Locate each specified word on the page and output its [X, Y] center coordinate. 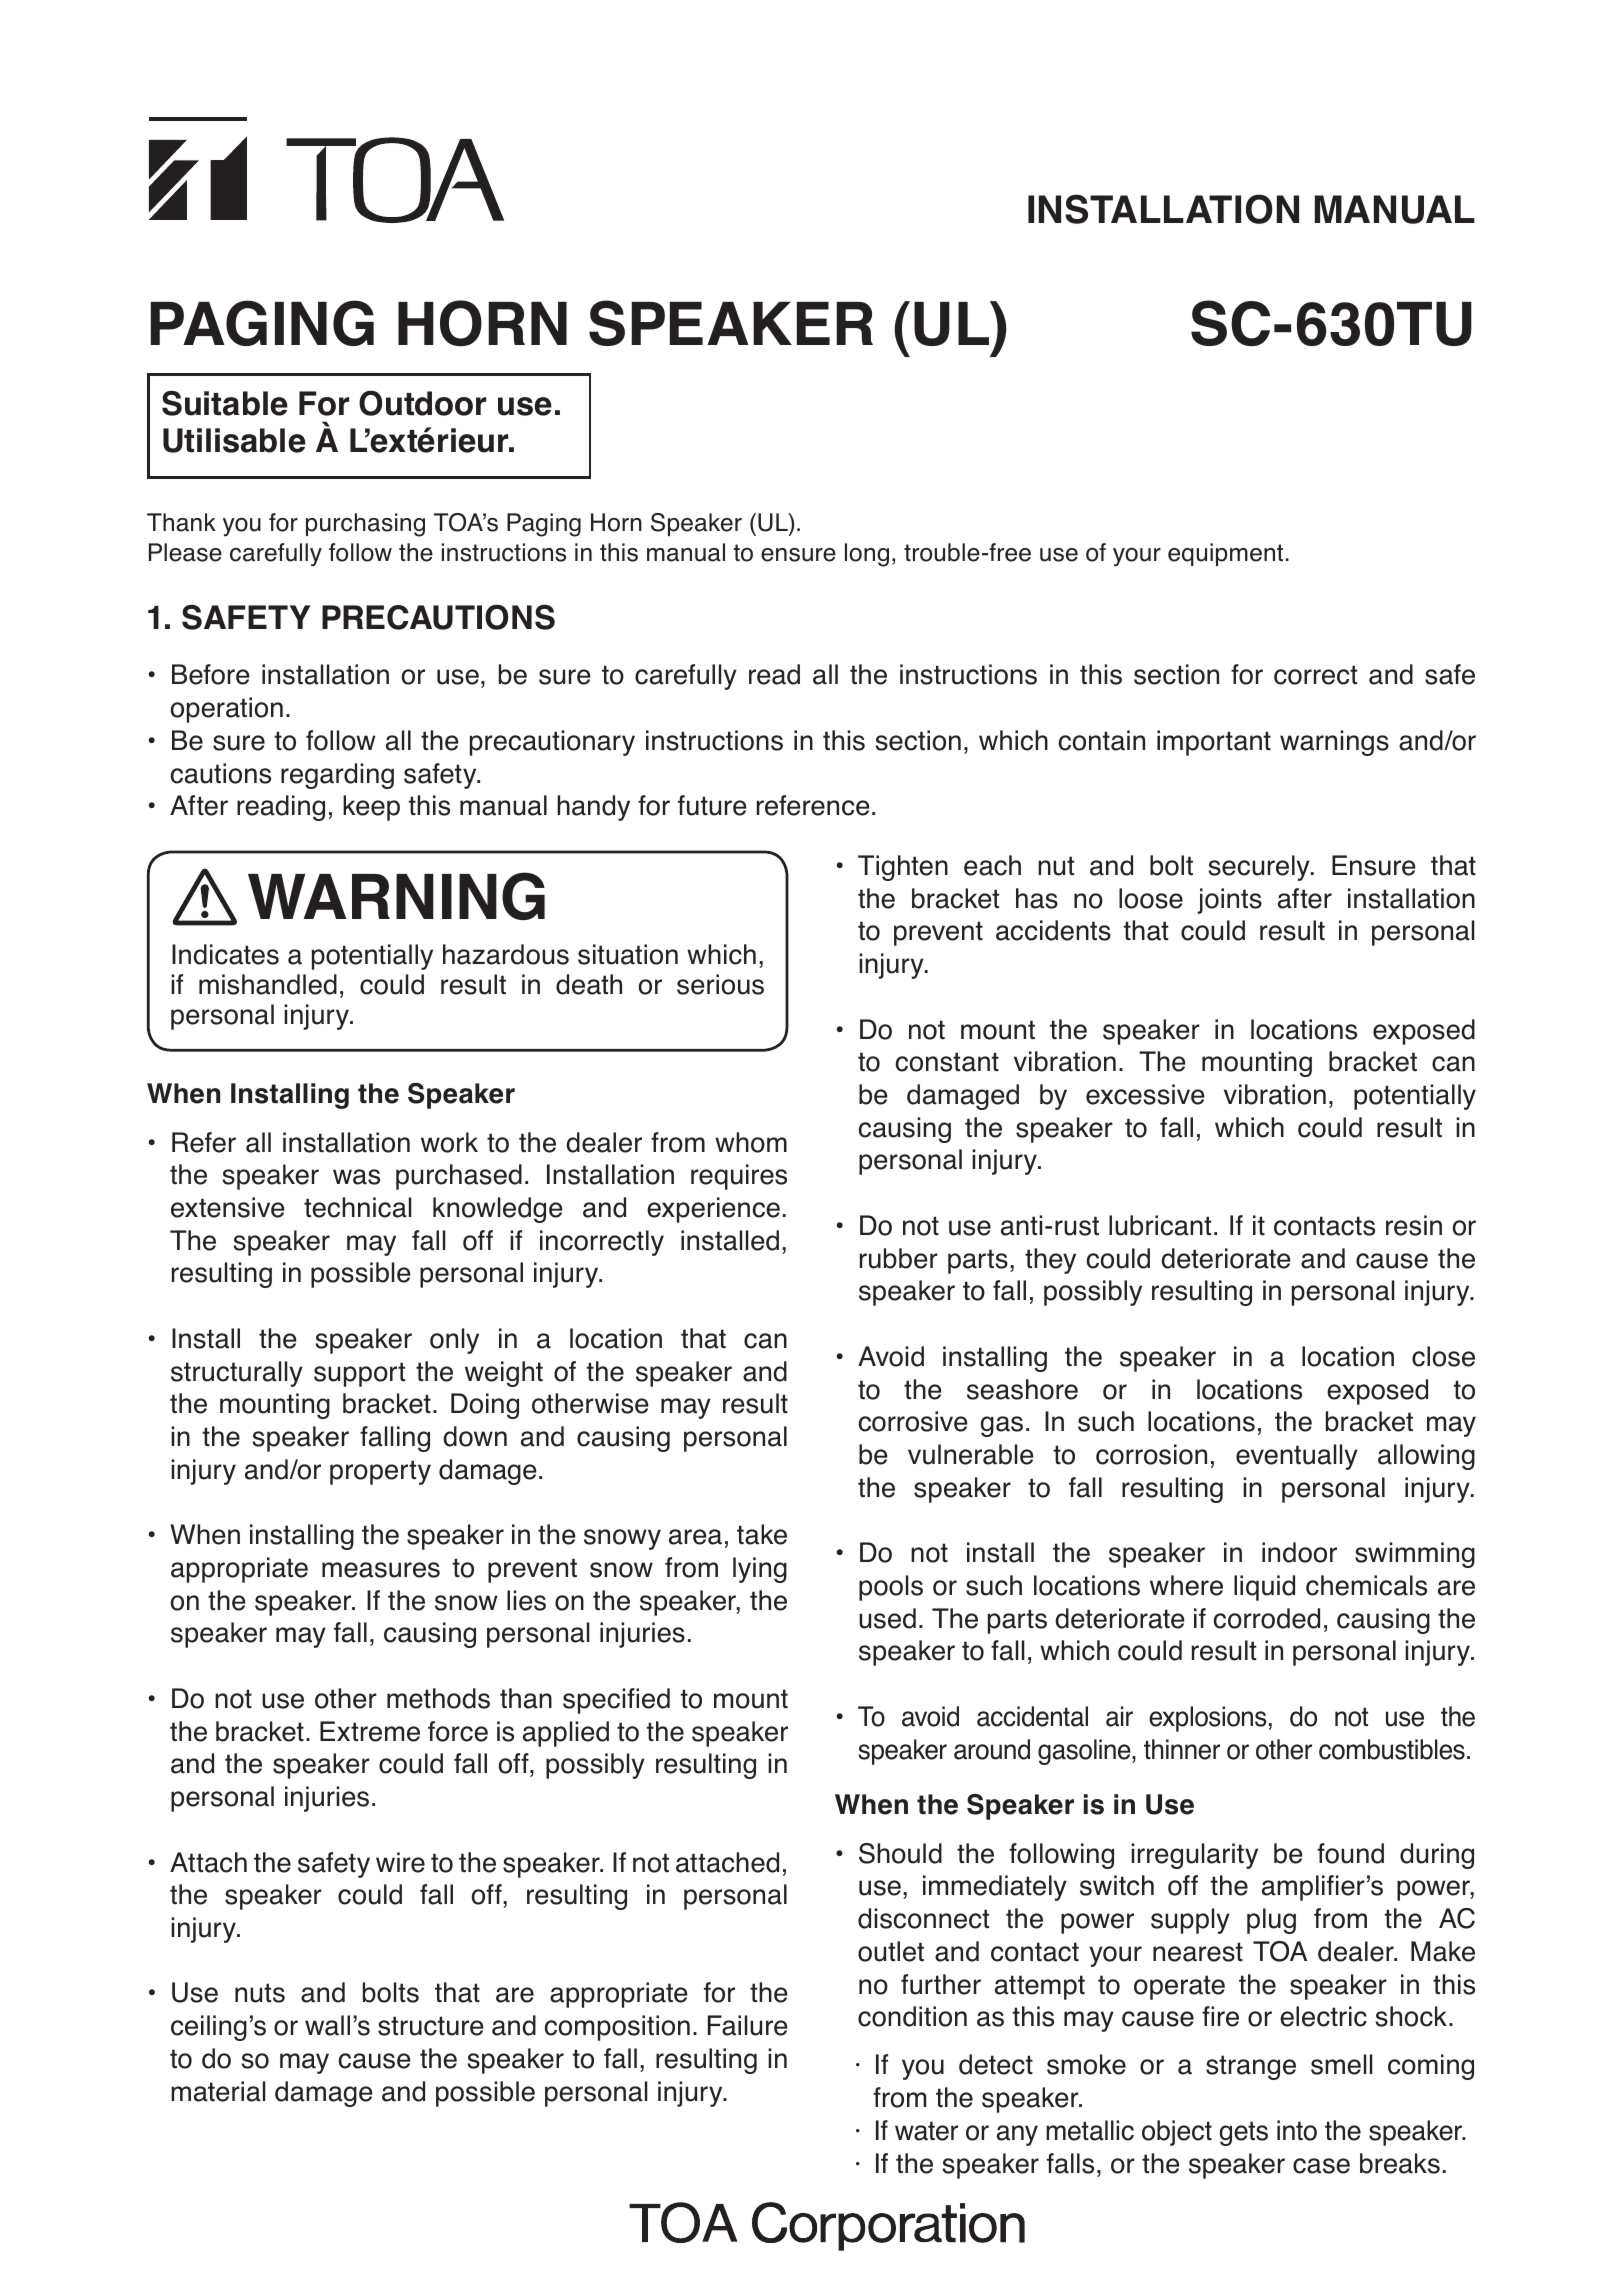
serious [720, 984]
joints [1229, 901]
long [867, 555]
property [380, 1472]
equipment [1225, 554]
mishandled [268, 984]
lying [760, 1570]
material [218, 2091]
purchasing [365, 525]
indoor [1299, 1552]
